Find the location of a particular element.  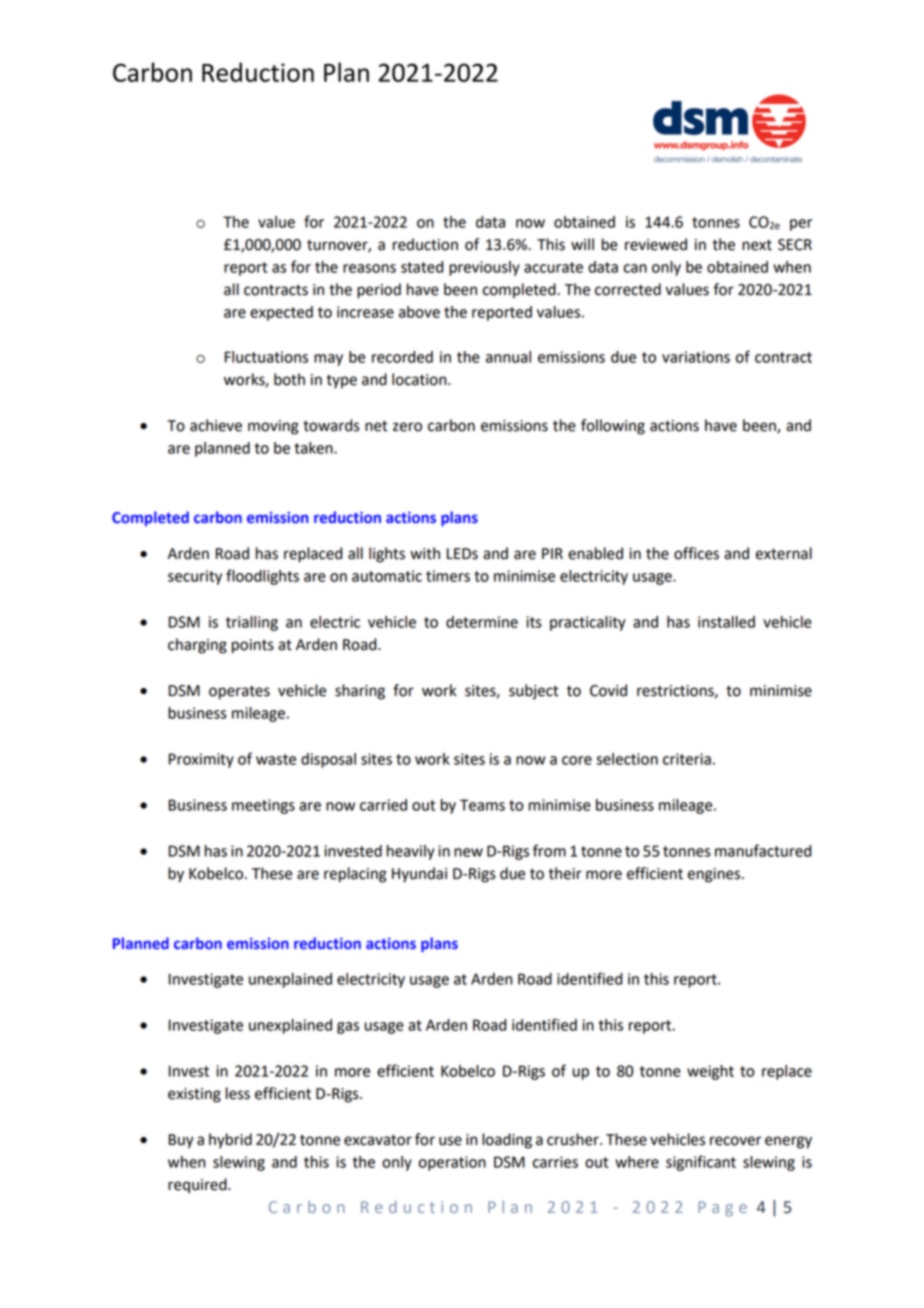

subject is located at coordinates (534, 692).
